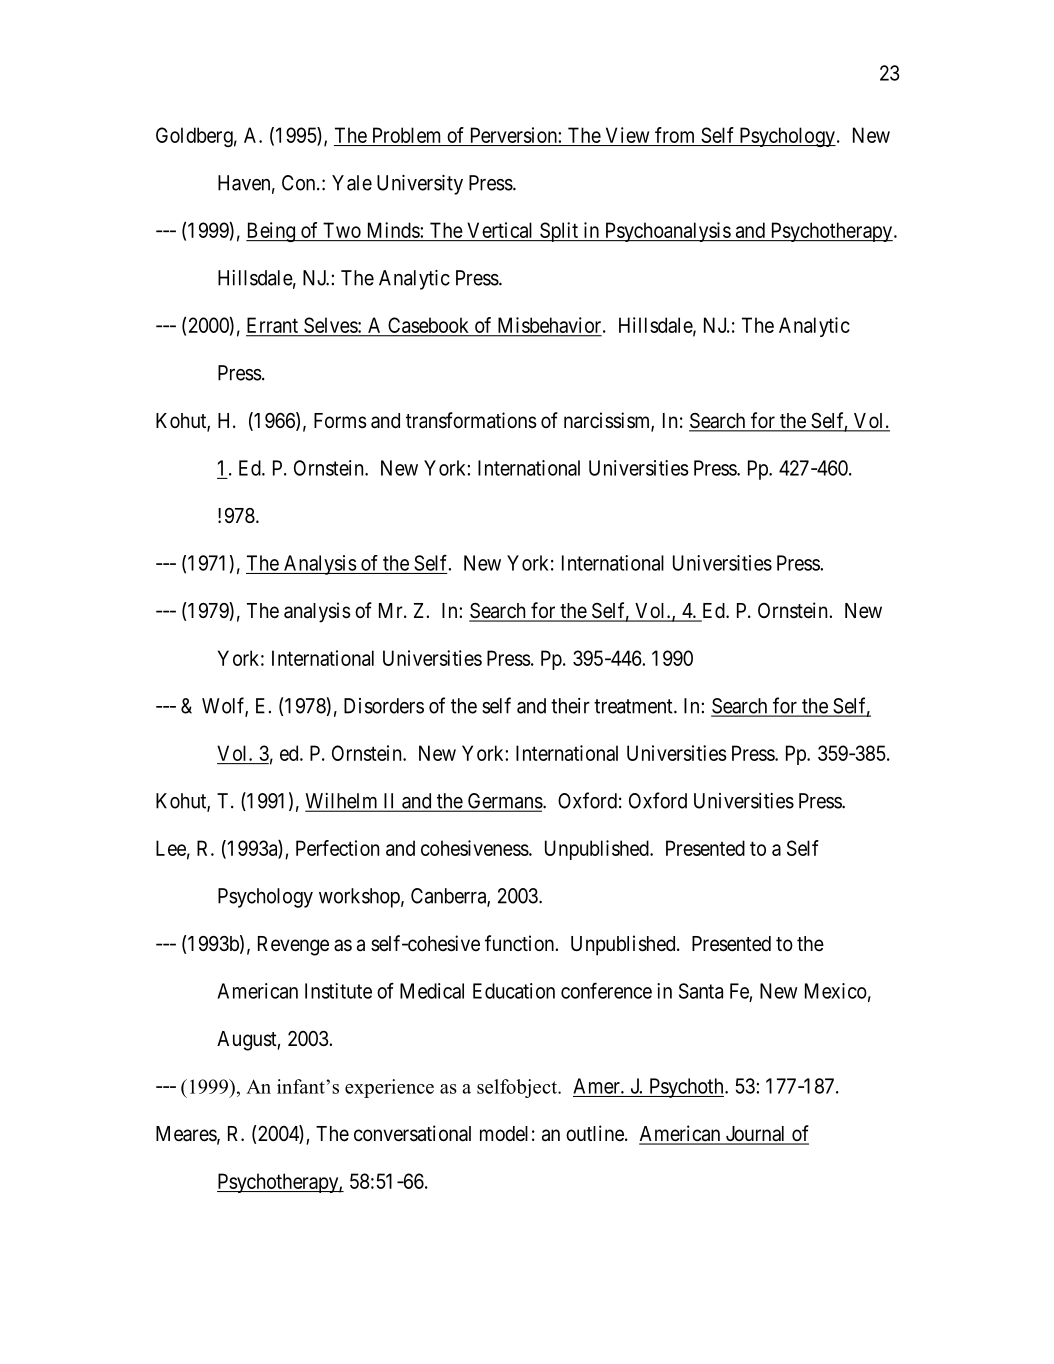  Describe the element at coordinates (514, 135) in the document. I see `Perversion` at that location.
